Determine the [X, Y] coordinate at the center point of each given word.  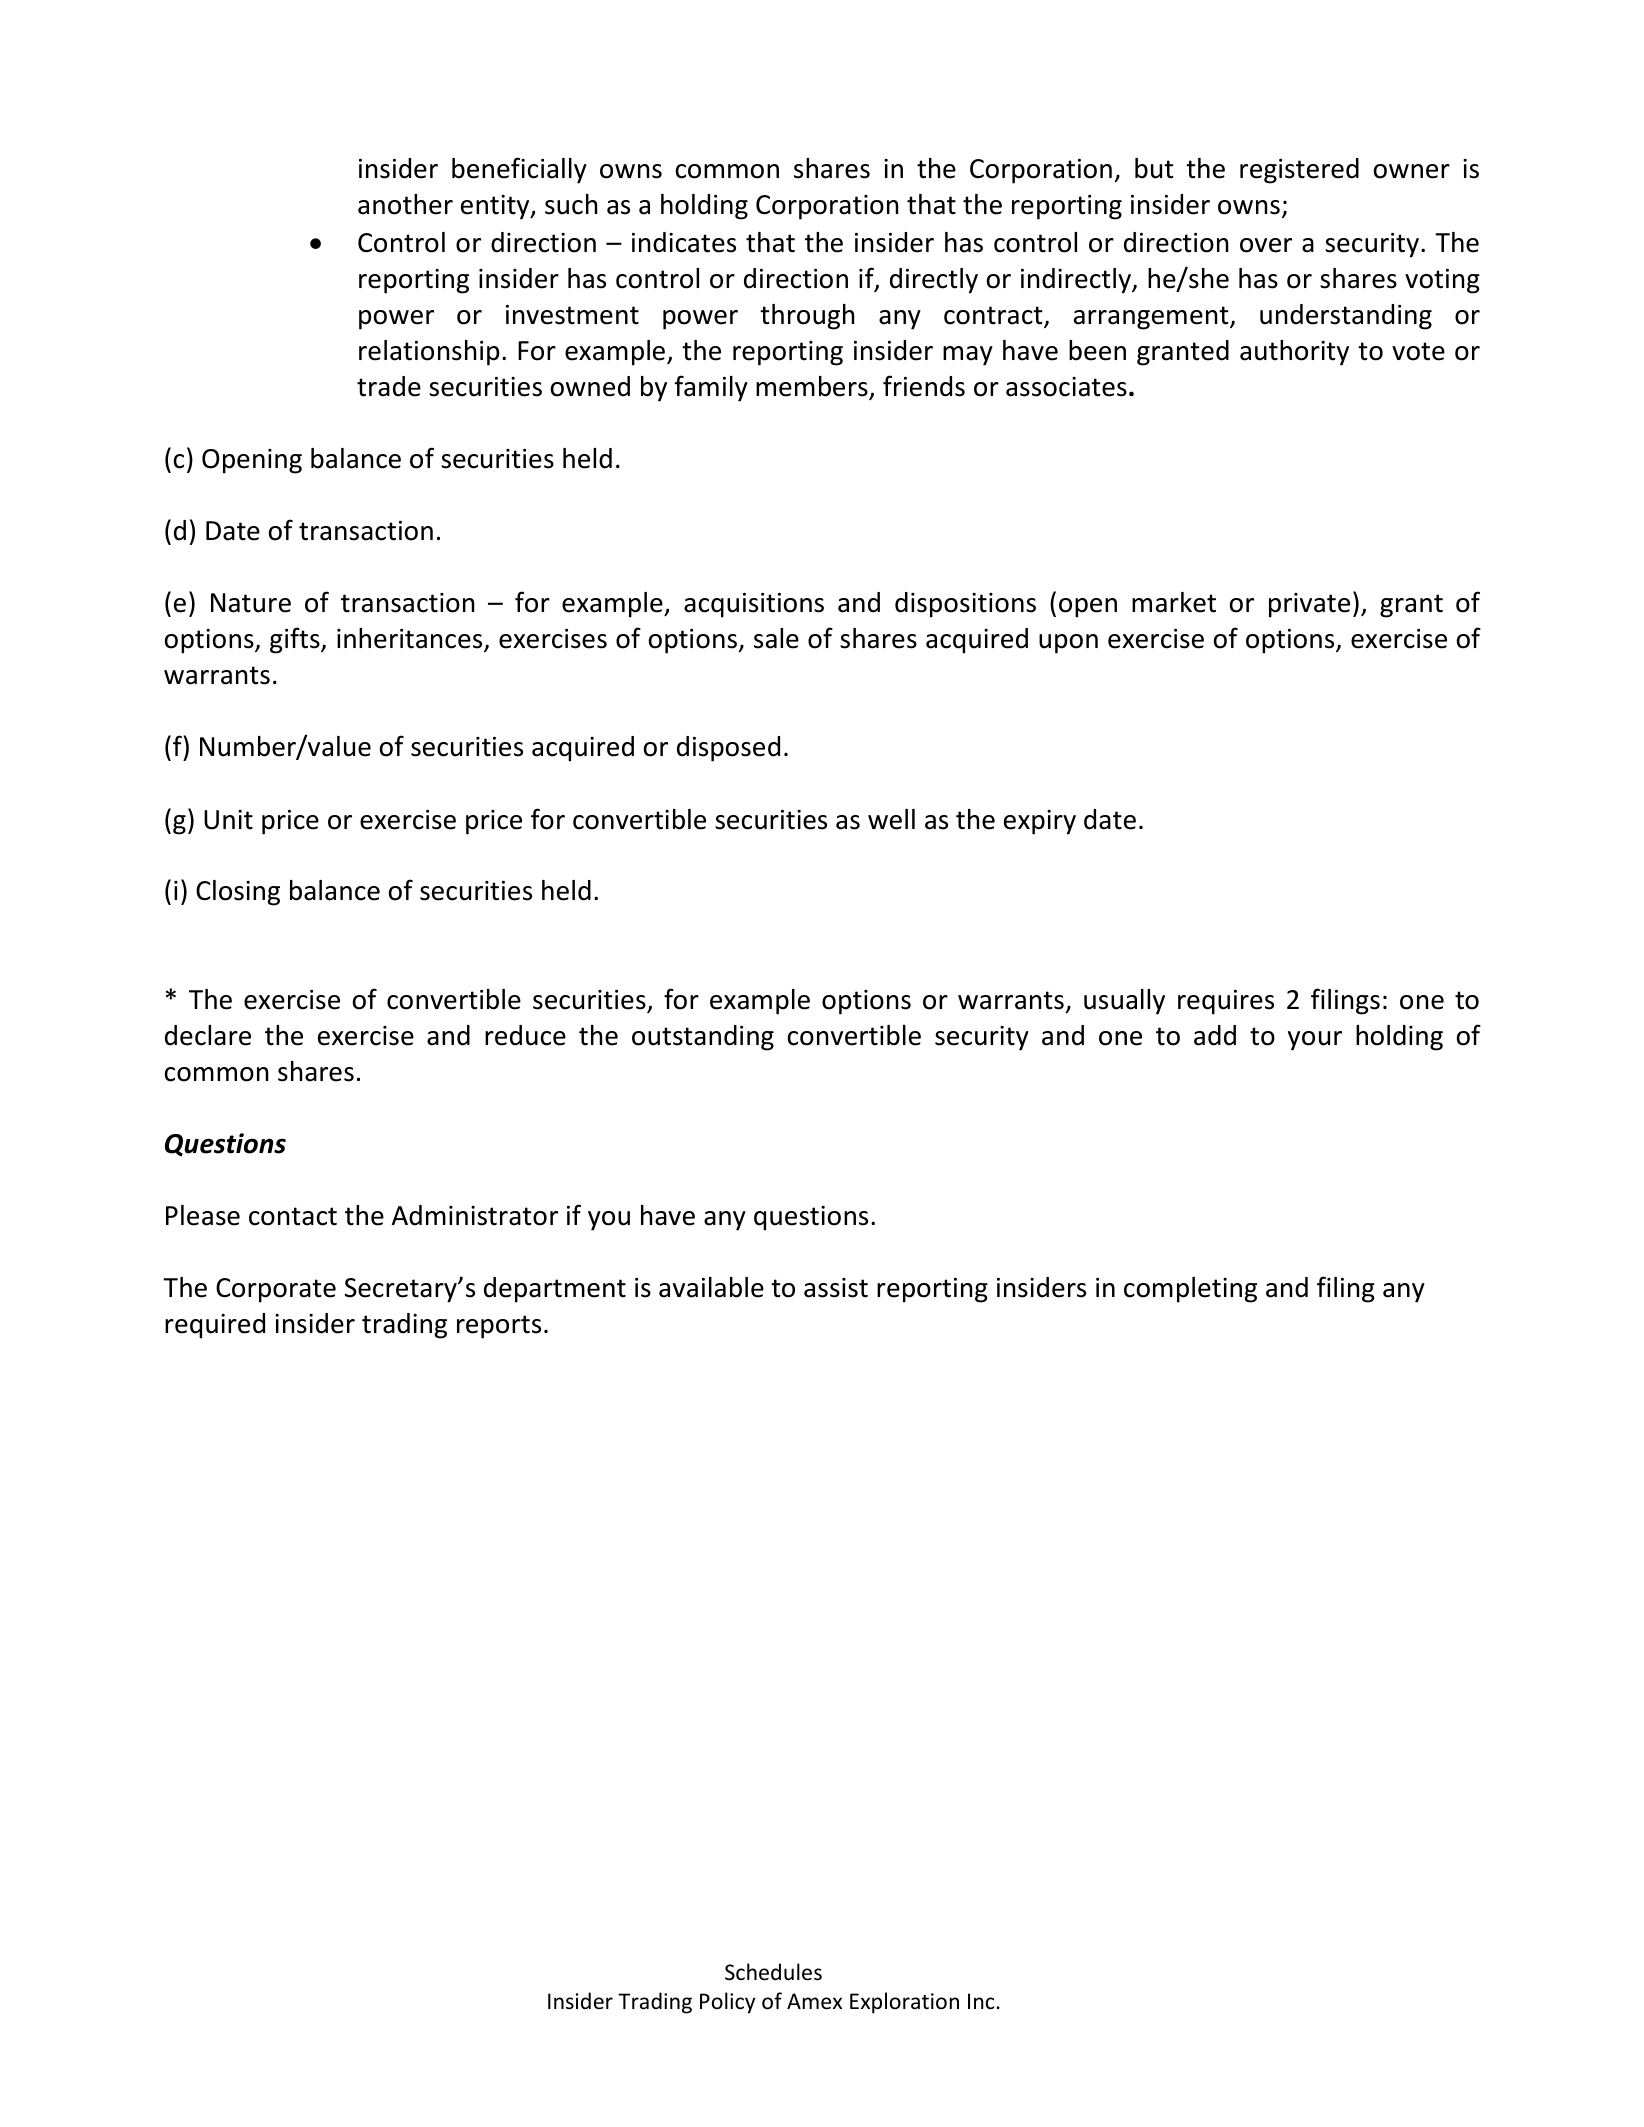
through [807, 317]
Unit [228, 820]
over [1266, 245]
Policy [727, 2003]
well [891, 819]
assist [836, 1288]
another [405, 204]
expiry [1040, 822]
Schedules [773, 1972]
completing [1190, 1290]
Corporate [276, 1290]
